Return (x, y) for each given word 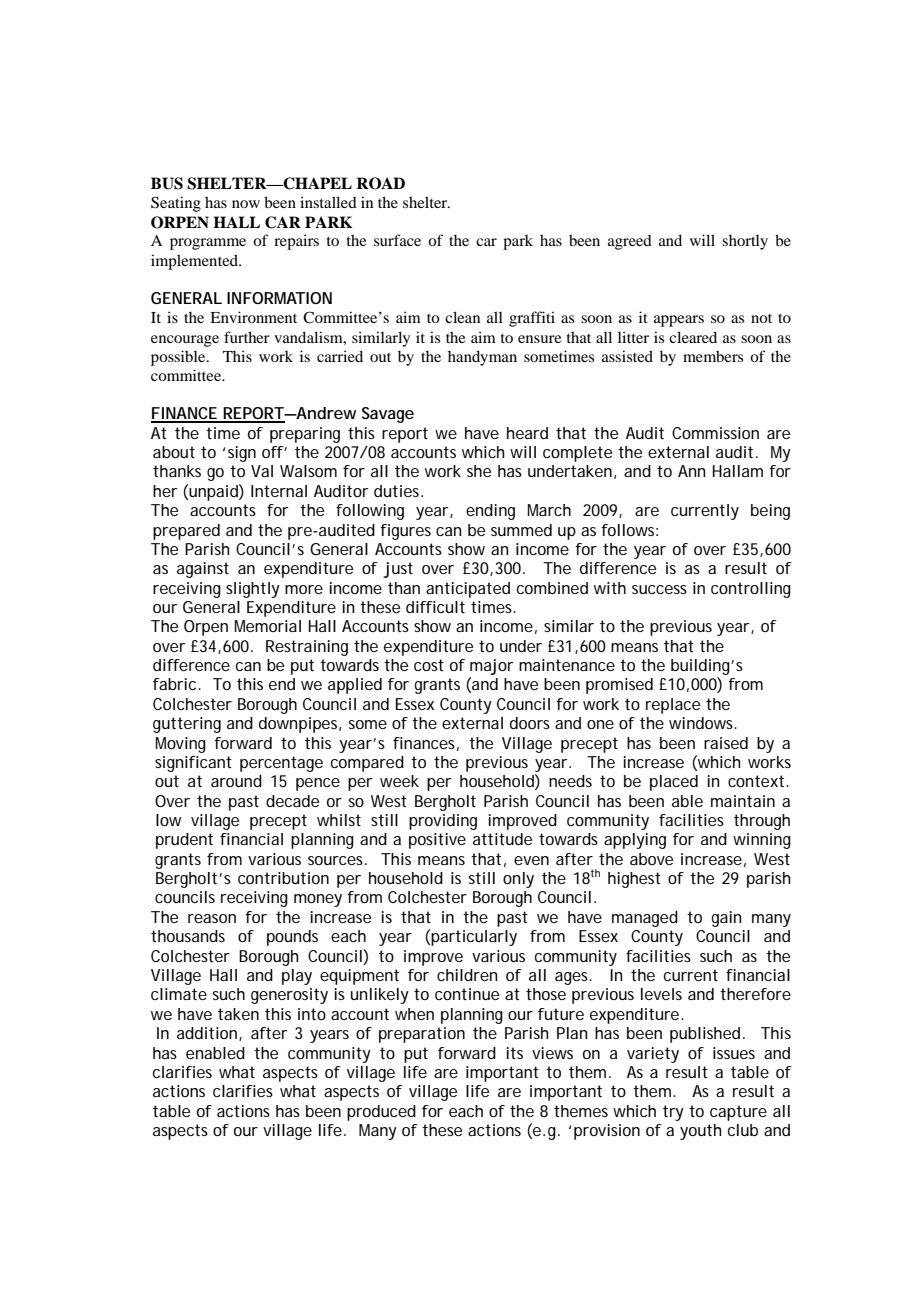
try (673, 1113)
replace (673, 706)
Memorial (268, 626)
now (246, 204)
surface (397, 240)
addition (208, 1034)
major (491, 667)
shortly (745, 242)
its (515, 1053)
